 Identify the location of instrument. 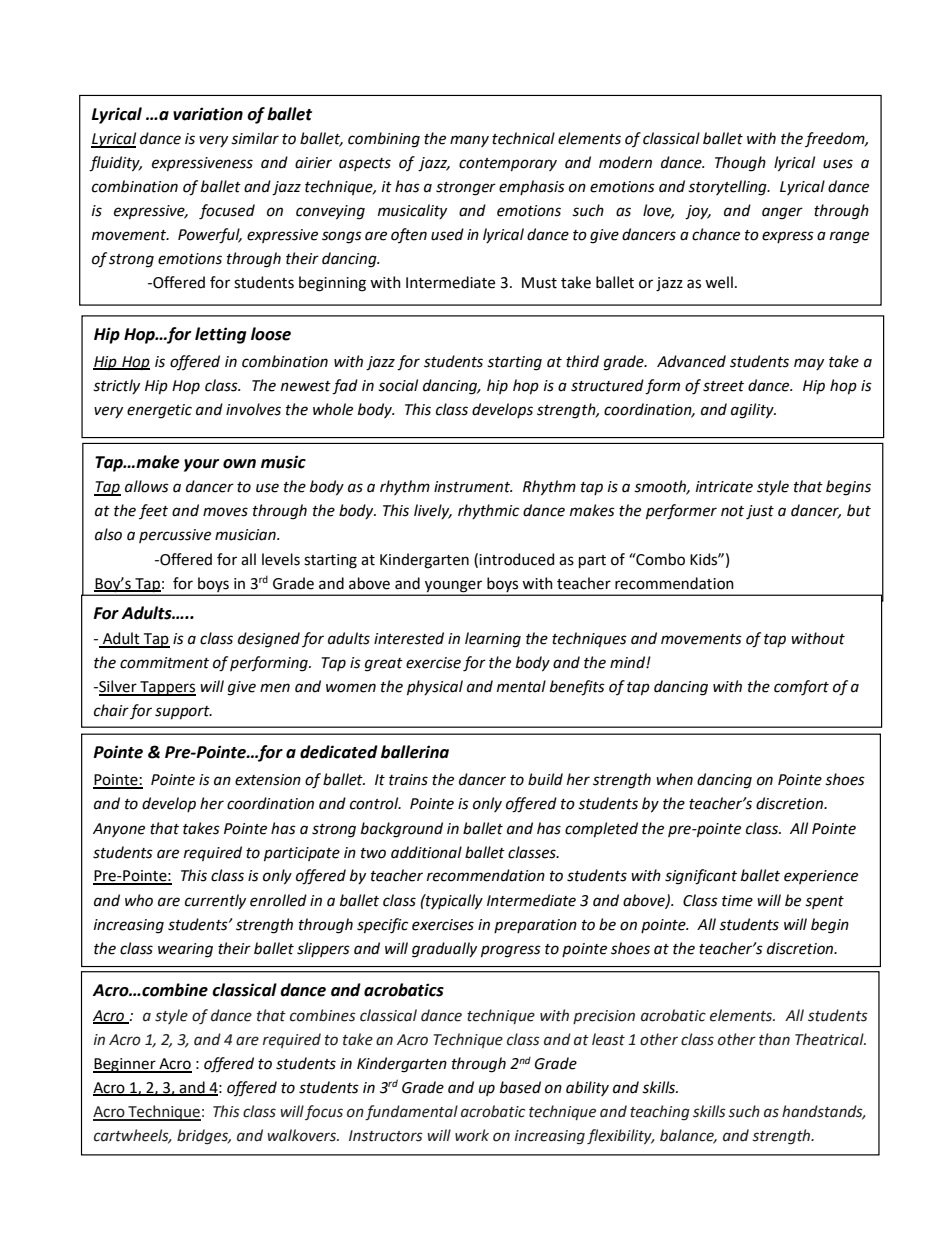
(473, 487).
